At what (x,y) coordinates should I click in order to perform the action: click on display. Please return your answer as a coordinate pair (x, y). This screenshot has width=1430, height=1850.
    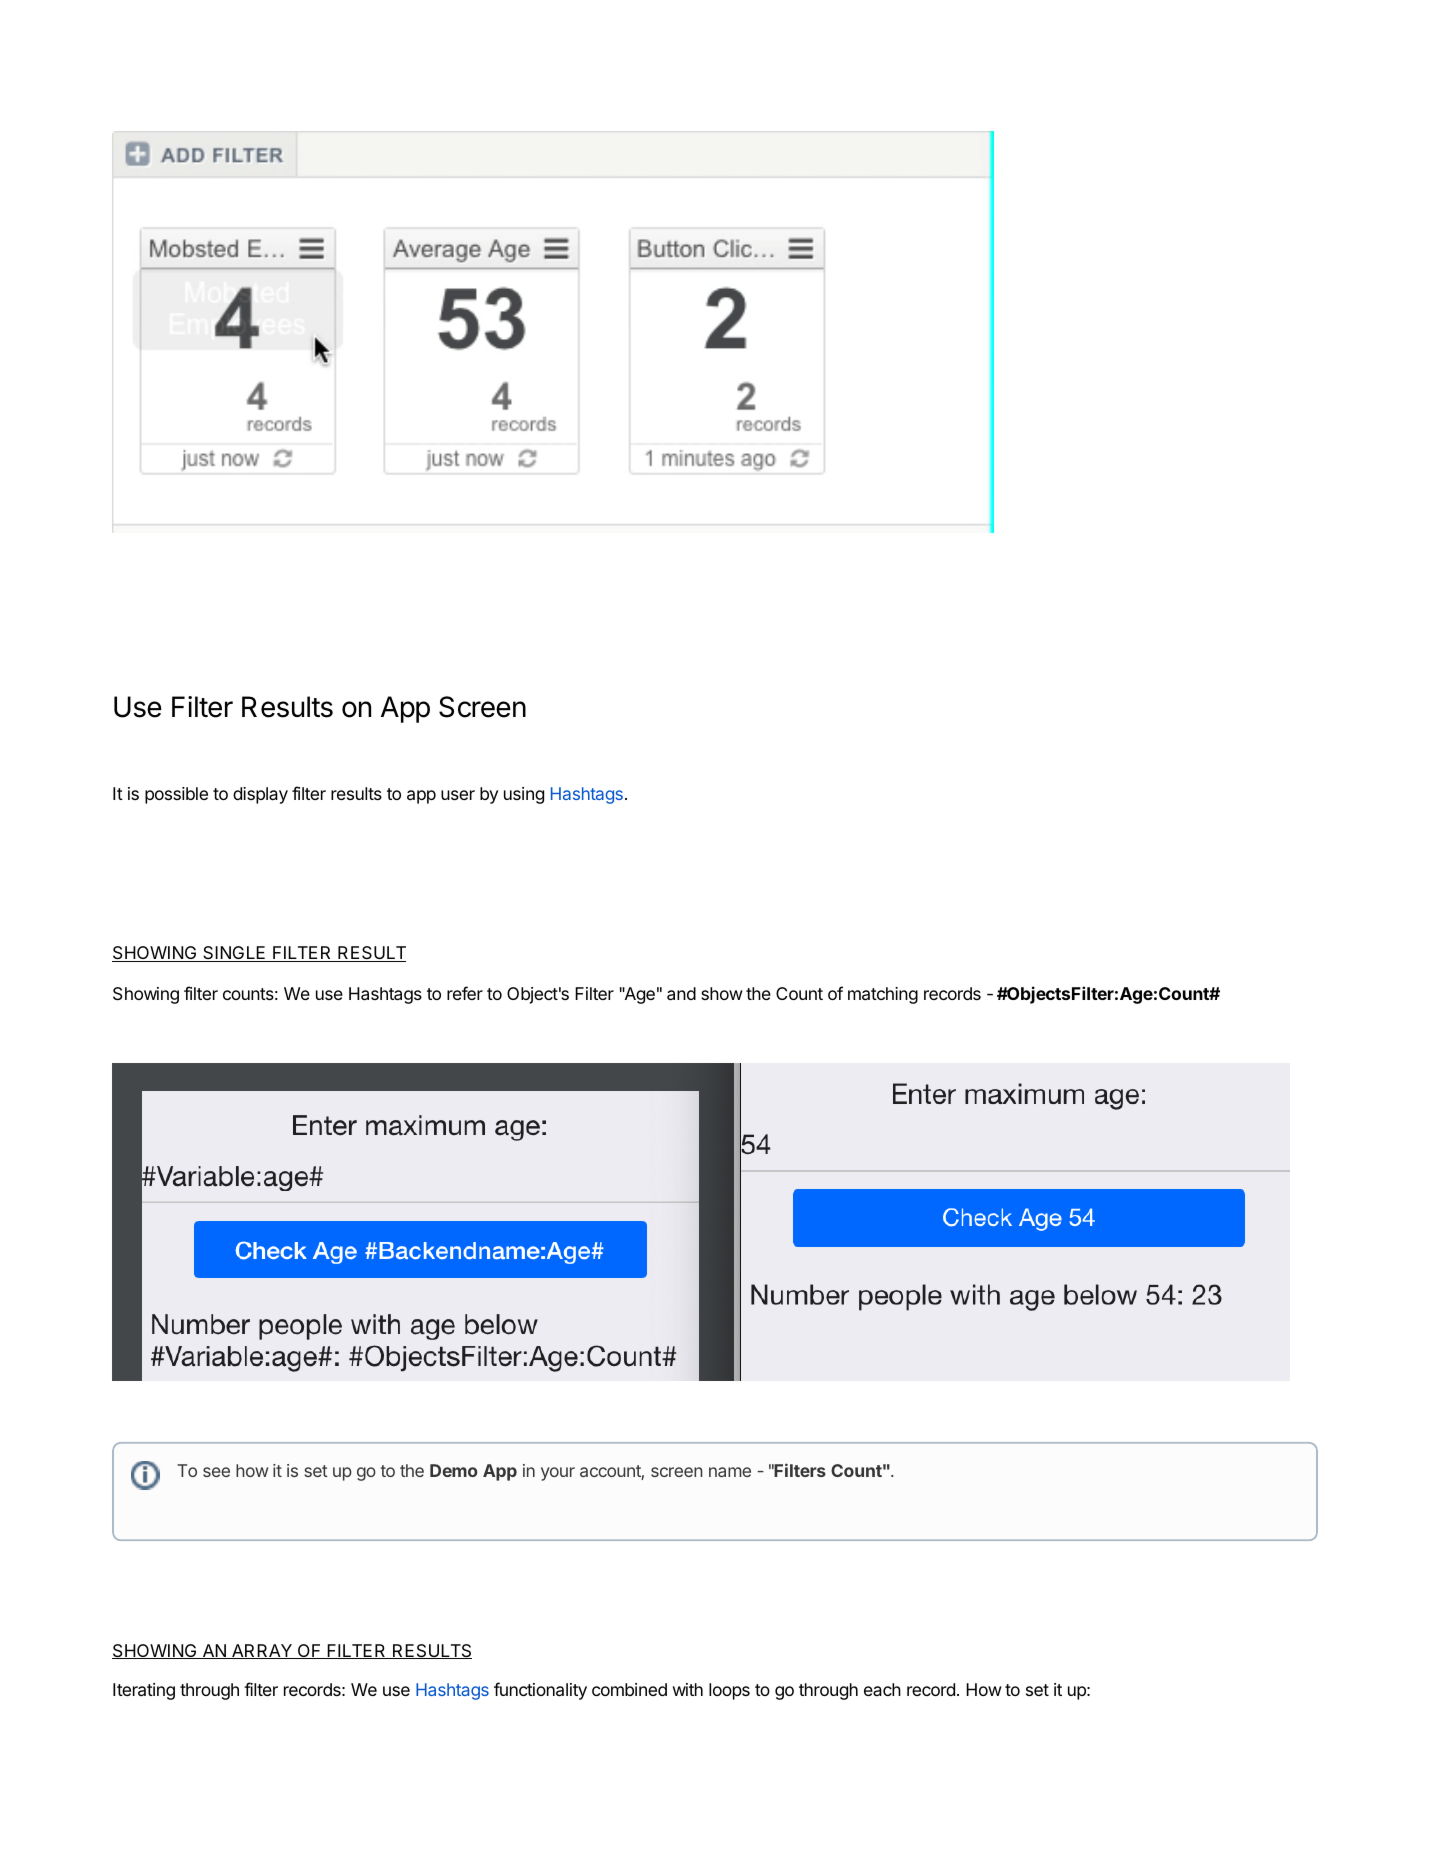
    Looking at the image, I should click on (260, 795).
